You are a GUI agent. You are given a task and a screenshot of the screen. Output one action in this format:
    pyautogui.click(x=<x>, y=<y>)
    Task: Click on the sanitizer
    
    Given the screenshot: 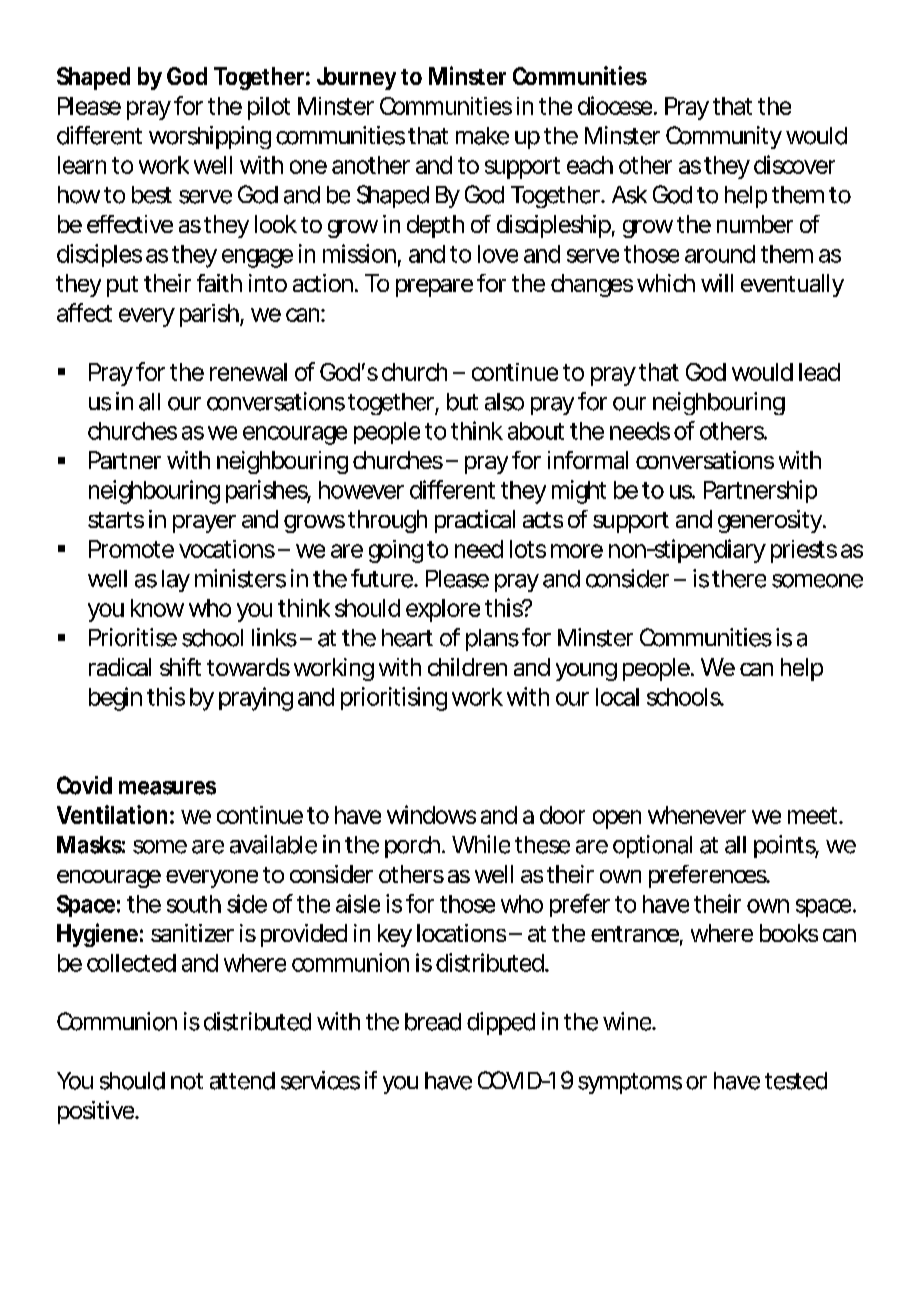 What is the action you would take?
    pyautogui.click(x=192, y=933)
